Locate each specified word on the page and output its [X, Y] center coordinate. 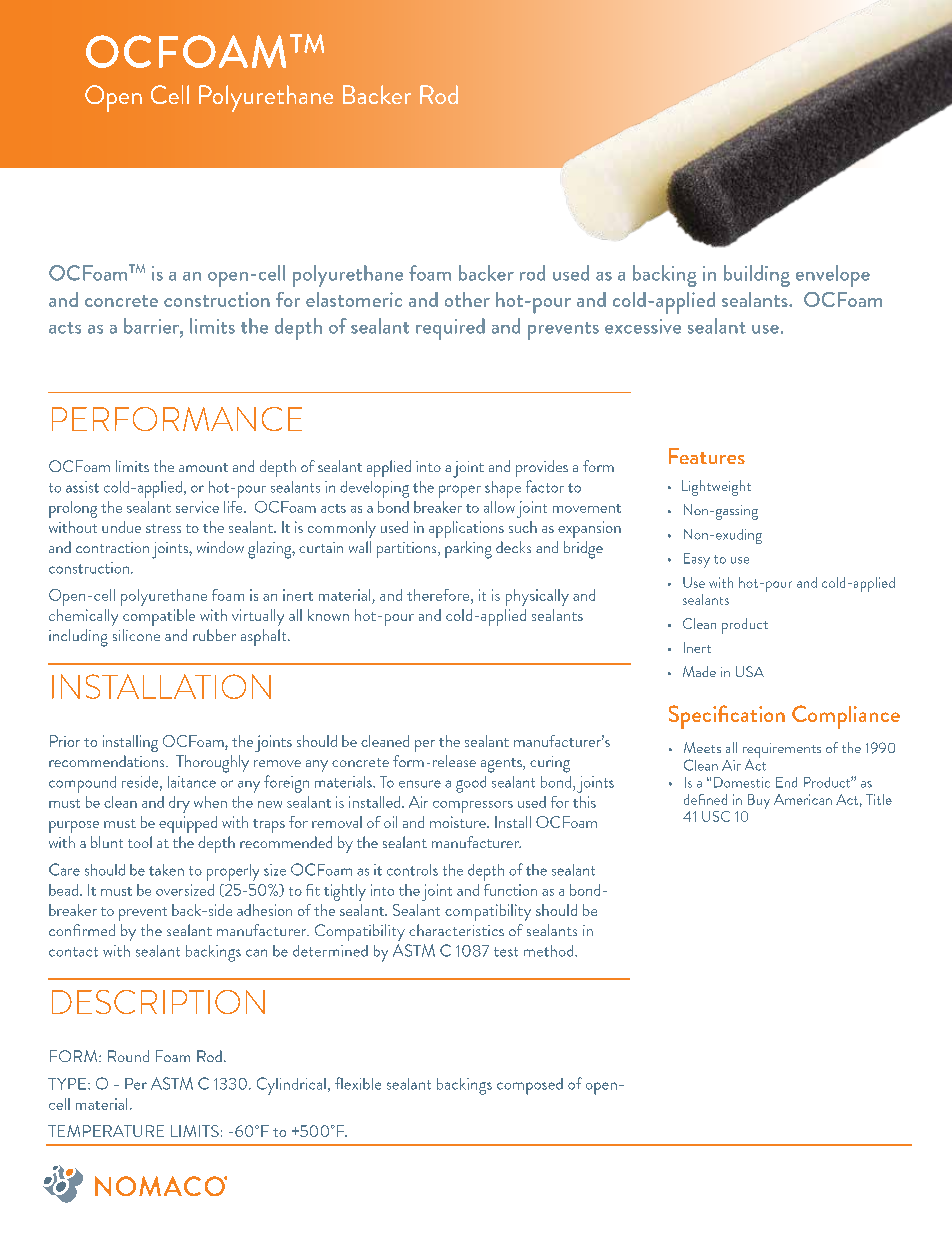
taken [166, 870]
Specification [727, 717]
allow [499, 507]
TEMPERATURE [106, 1131]
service [197, 507]
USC [716, 816]
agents [502, 765]
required [450, 329]
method [550, 951]
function [510, 890]
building [757, 276]
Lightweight [716, 488]
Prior [65, 741]
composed [530, 1086]
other [467, 299]
